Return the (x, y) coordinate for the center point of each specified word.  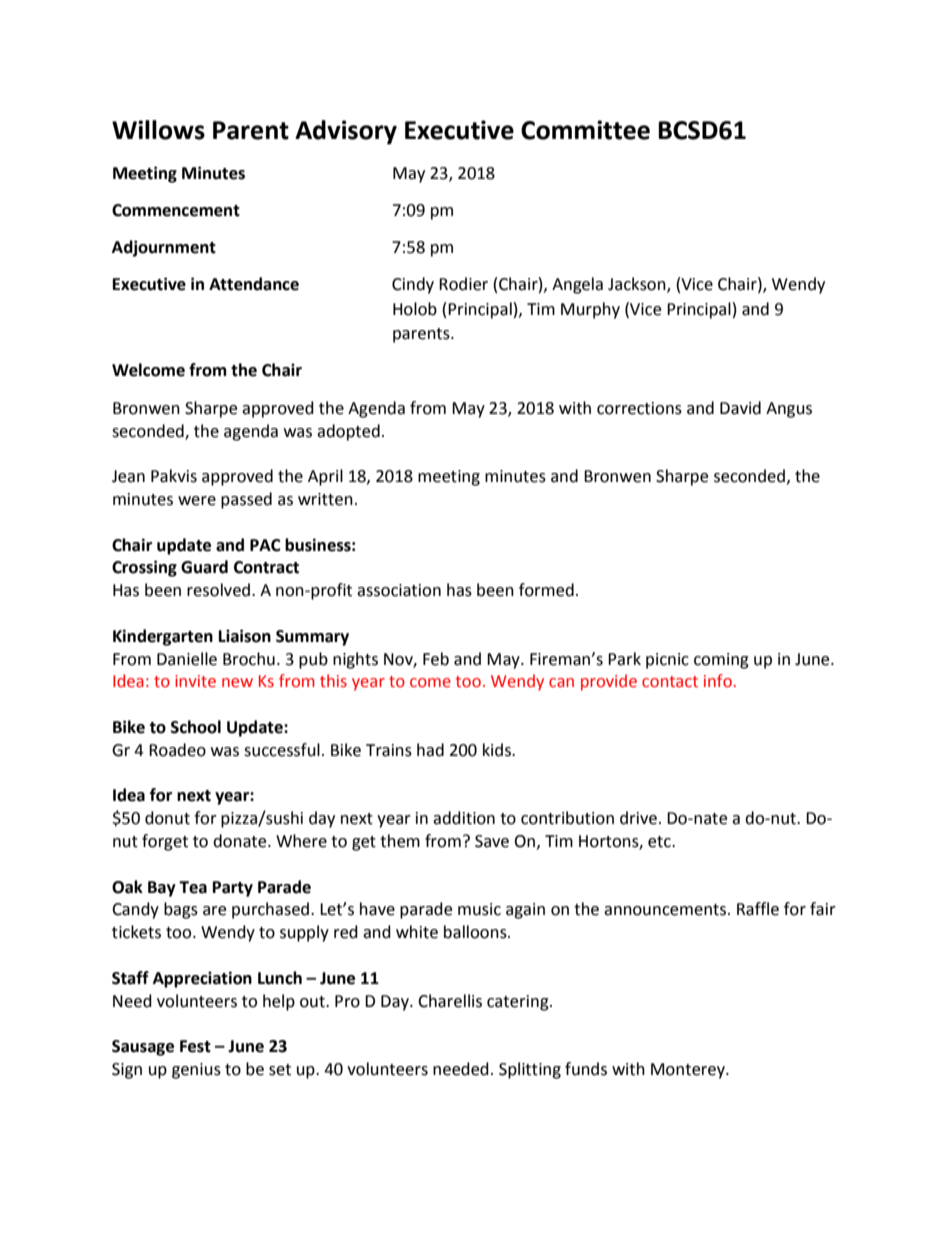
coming (721, 661)
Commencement (176, 210)
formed (546, 590)
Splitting (530, 1070)
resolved (218, 590)
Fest (195, 1046)
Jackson (638, 285)
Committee (585, 130)
